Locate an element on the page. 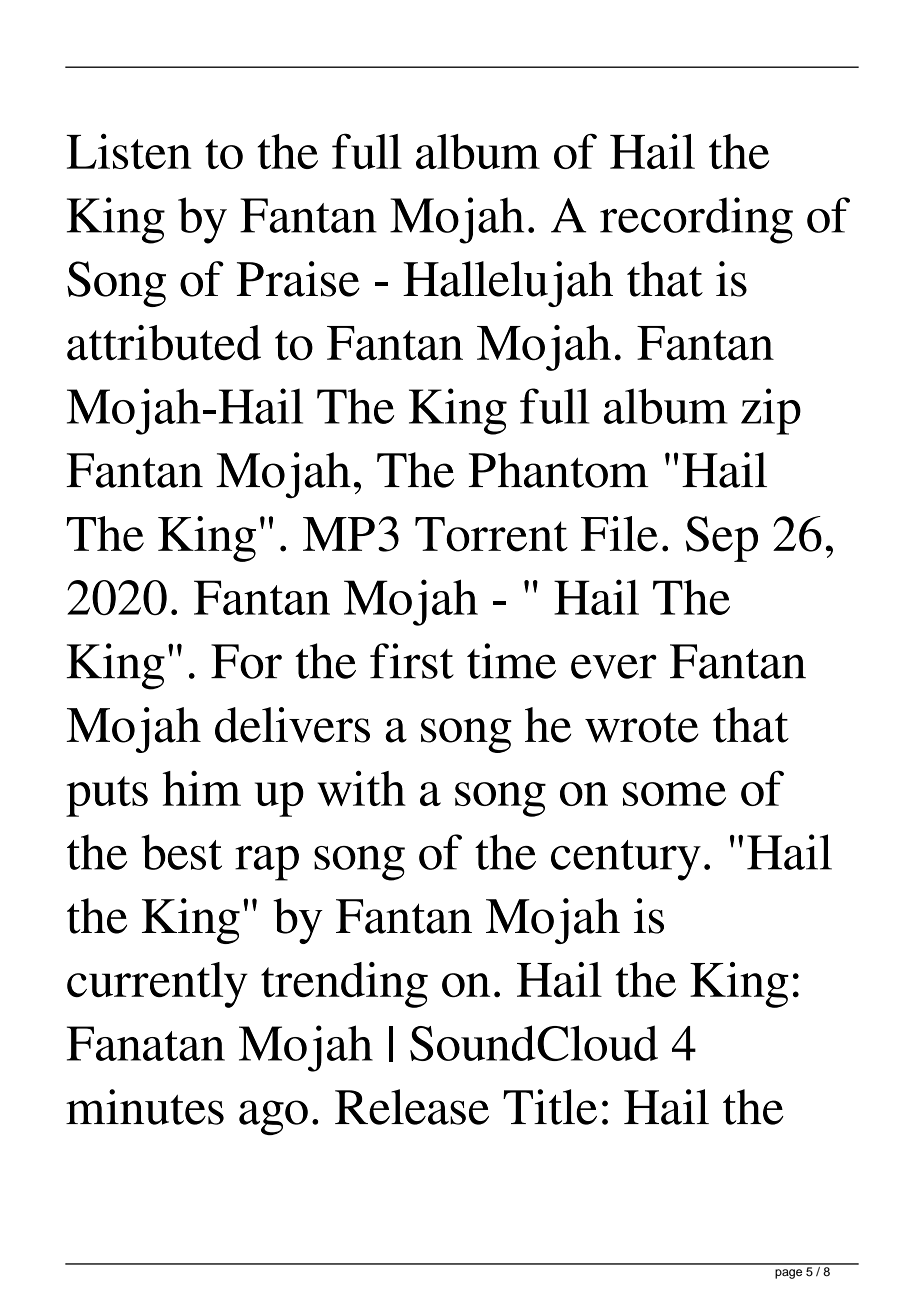 This image has width=924, height=1308. Release is located at coordinates (412, 1107).
